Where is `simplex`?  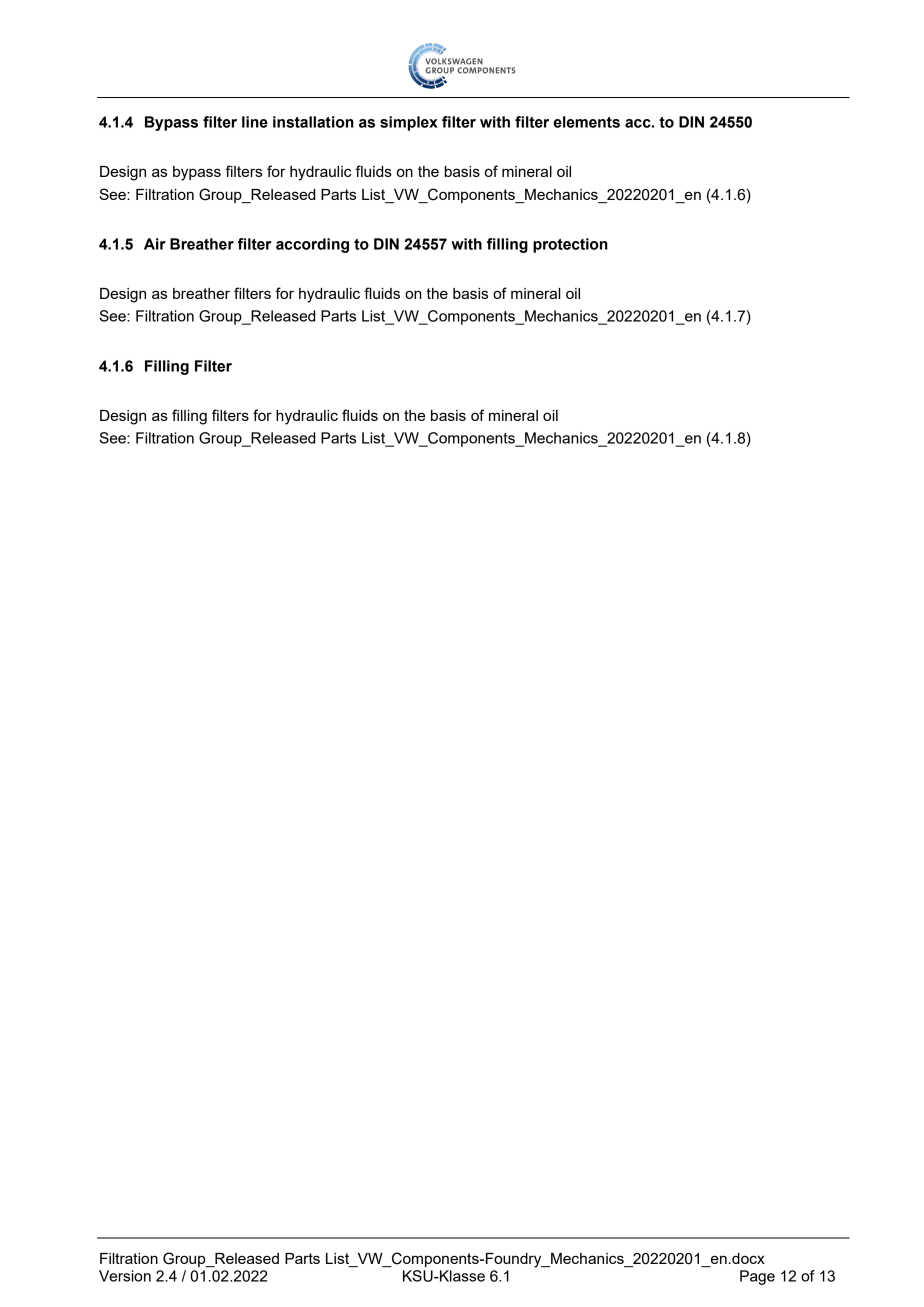 simplex is located at coordinates (409, 123).
